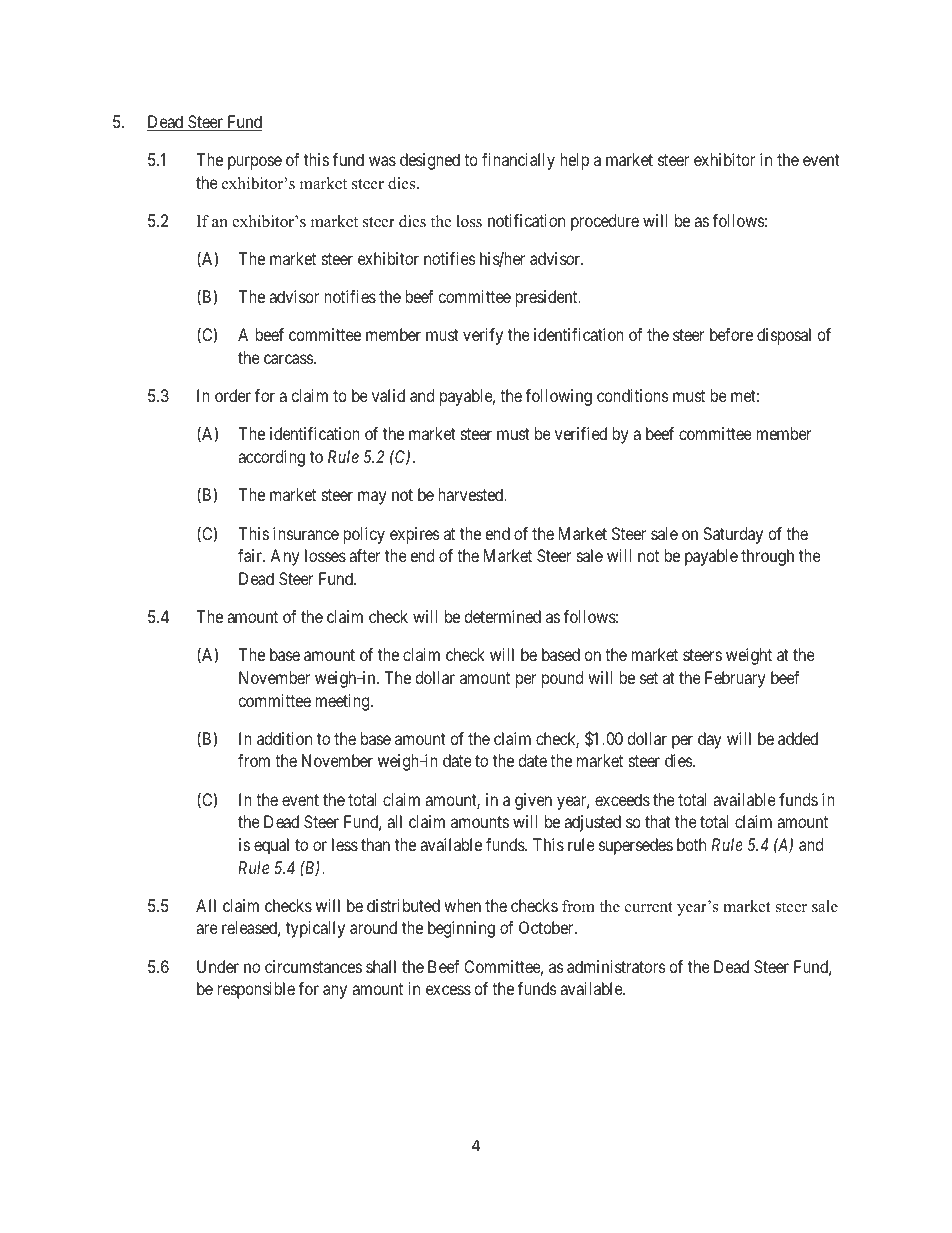 This screenshot has width=952, height=1233. What do you see at coordinates (502, 616) in the screenshot?
I see `determined` at bounding box center [502, 616].
